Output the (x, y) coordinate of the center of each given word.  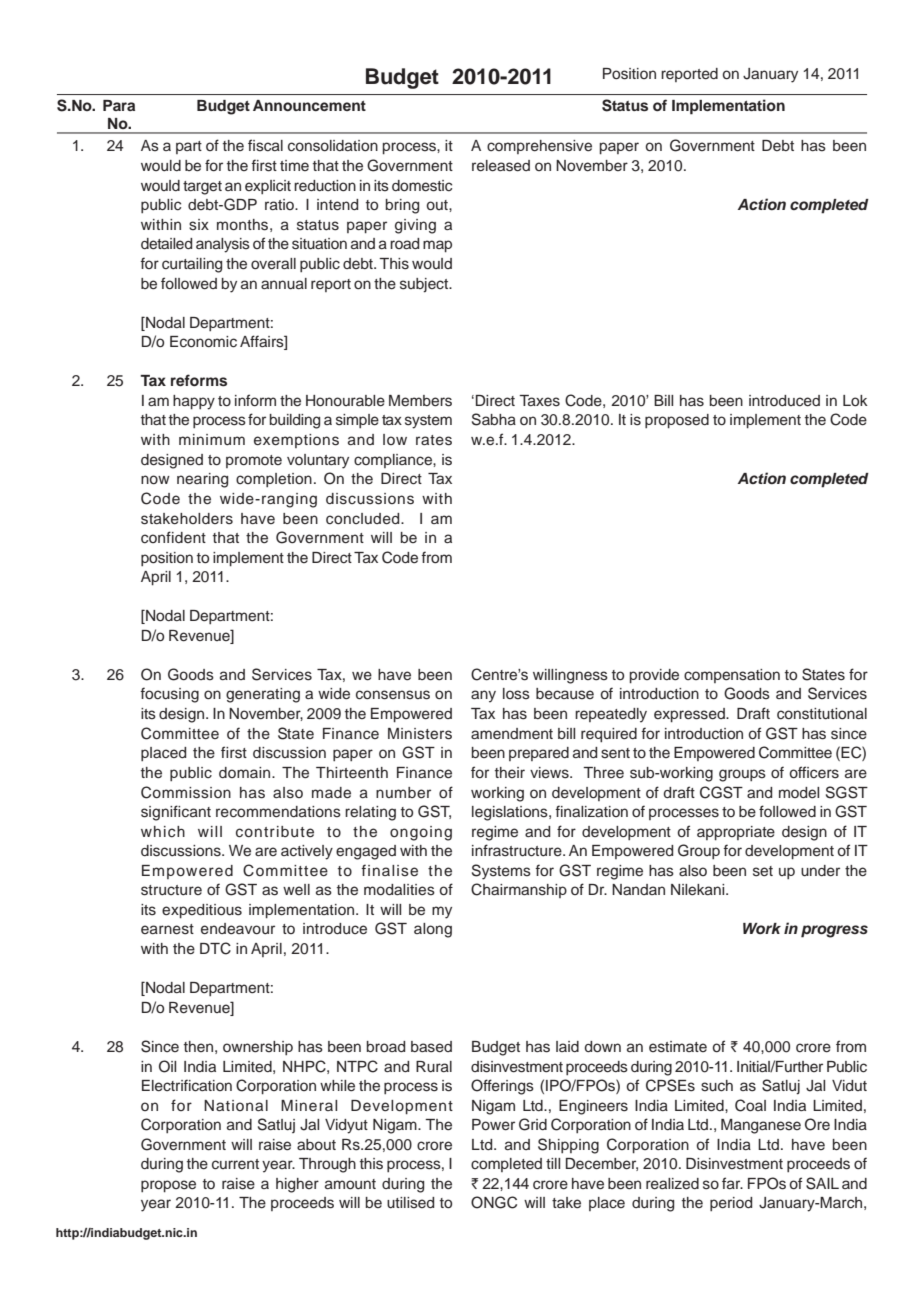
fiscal (265, 145)
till (553, 1163)
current (235, 1164)
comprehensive (539, 147)
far (732, 1183)
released (501, 166)
